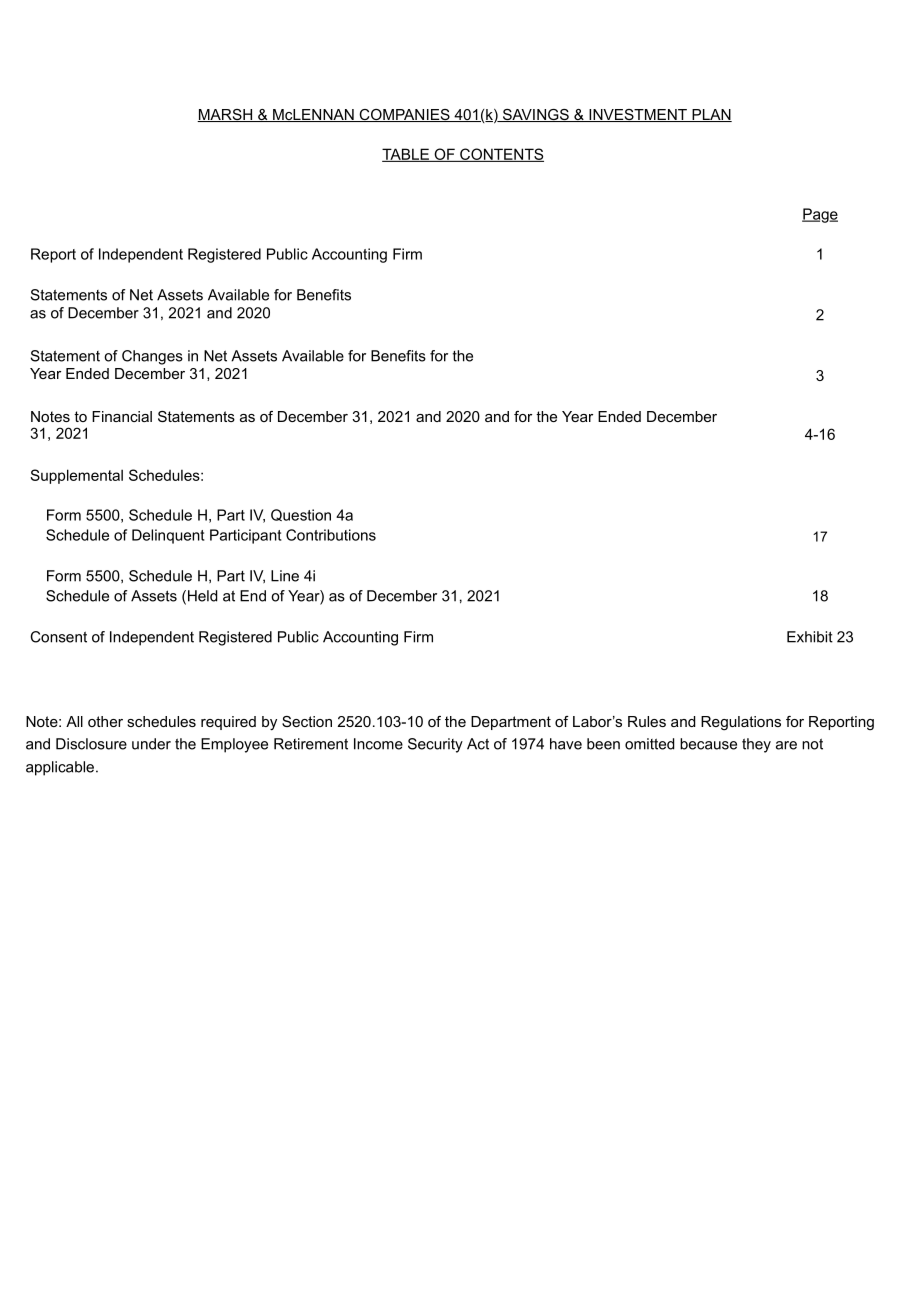  I want to click on COMPANIES, so click(404, 115).
